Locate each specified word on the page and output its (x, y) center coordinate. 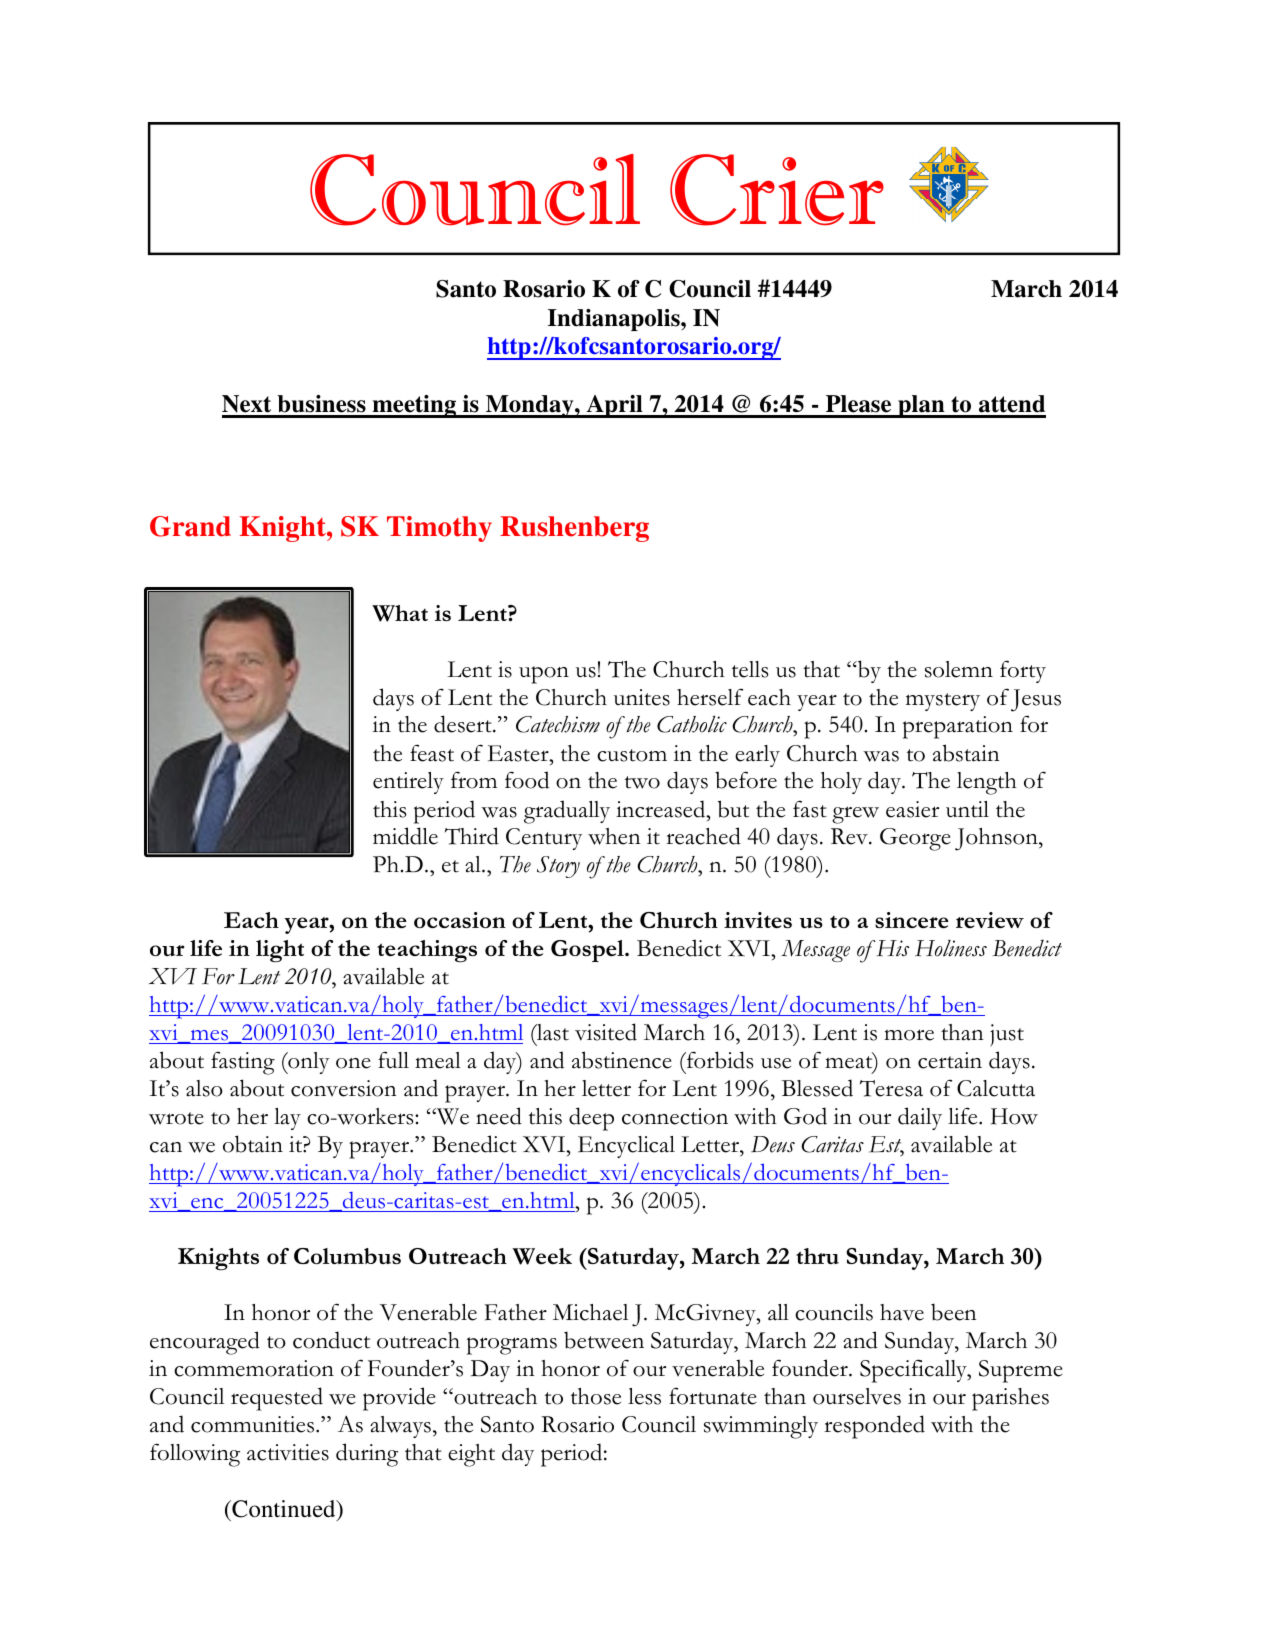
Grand (190, 526)
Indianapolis (615, 320)
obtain (253, 1144)
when (614, 836)
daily (920, 1118)
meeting (414, 406)
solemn (959, 669)
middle (405, 836)
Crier (777, 190)
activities (288, 1452)
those (596, 1396)
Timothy (439, 529)
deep (591, 1119)
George (915, 839)
